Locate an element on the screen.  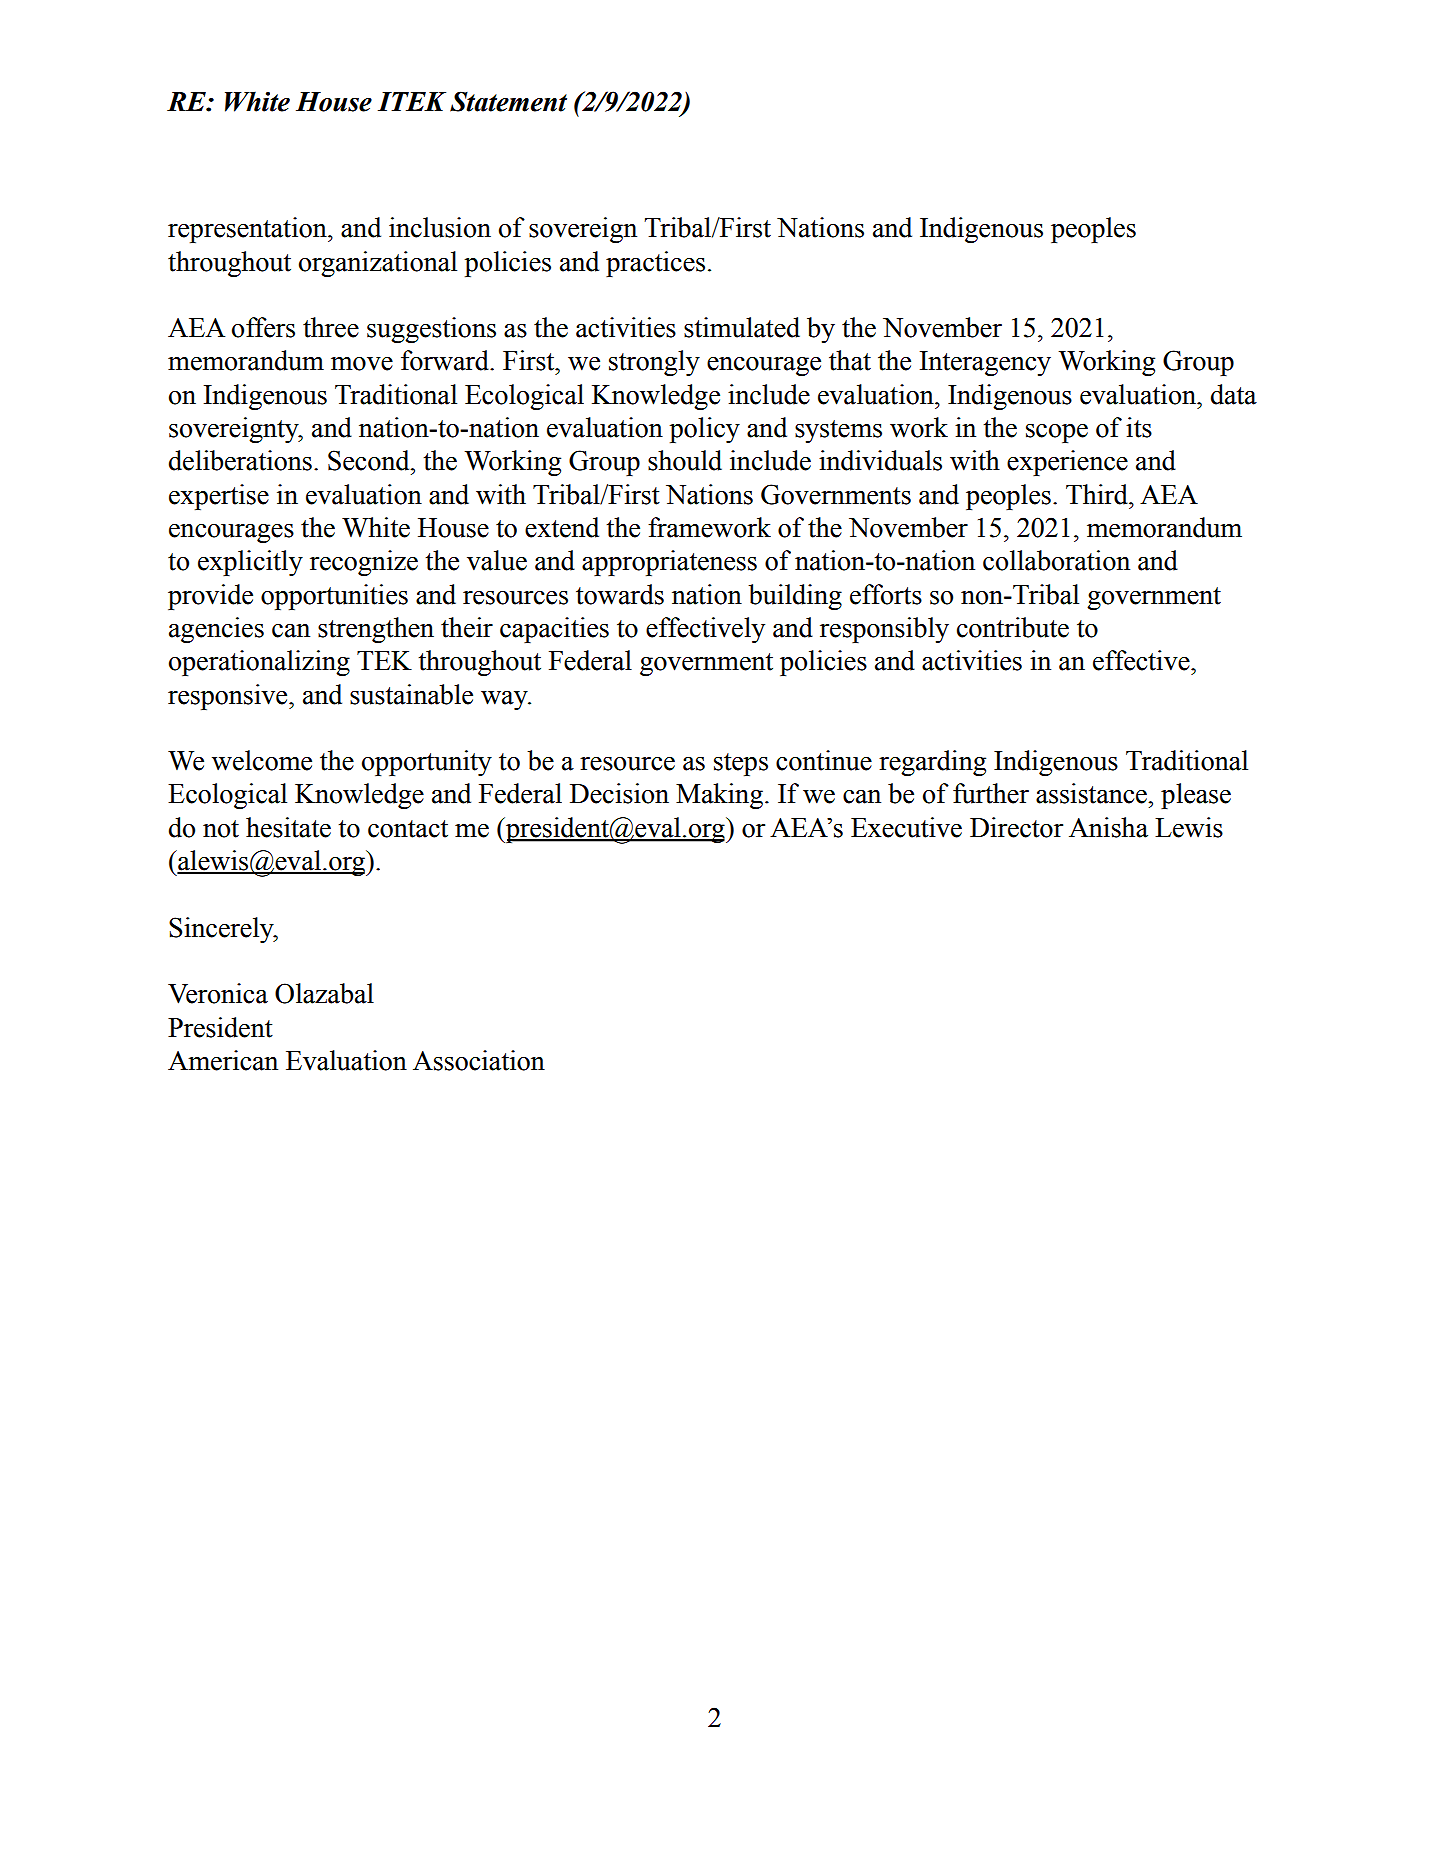
policy is located at coordinates (705, 430).
